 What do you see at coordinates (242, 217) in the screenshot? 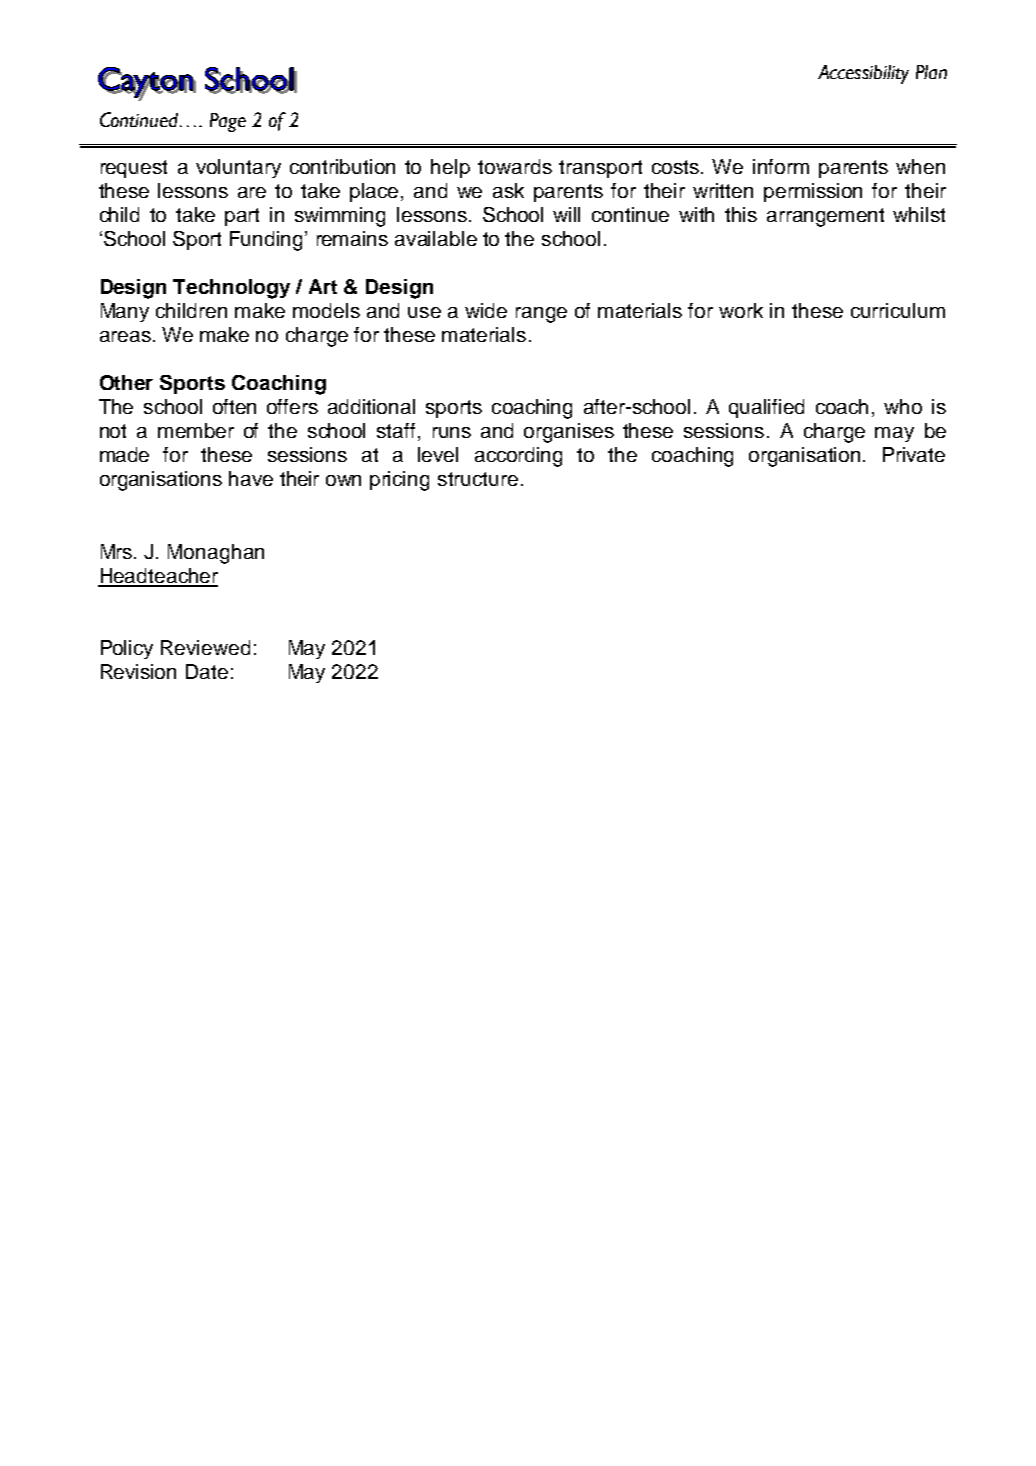
I see `part` at bounding box center [242, 217].
